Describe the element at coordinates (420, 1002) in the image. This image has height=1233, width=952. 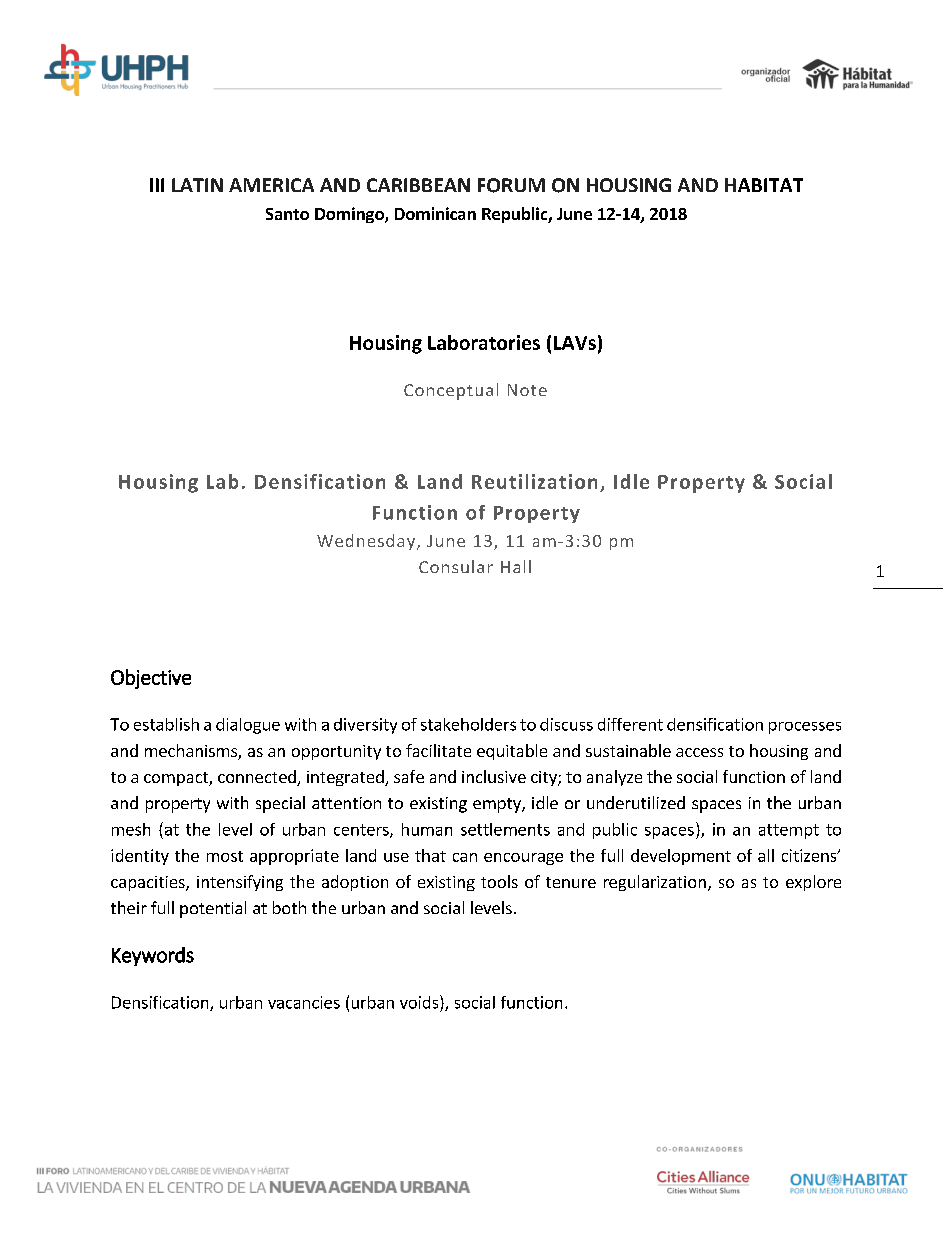
I see `voids` at that location.
